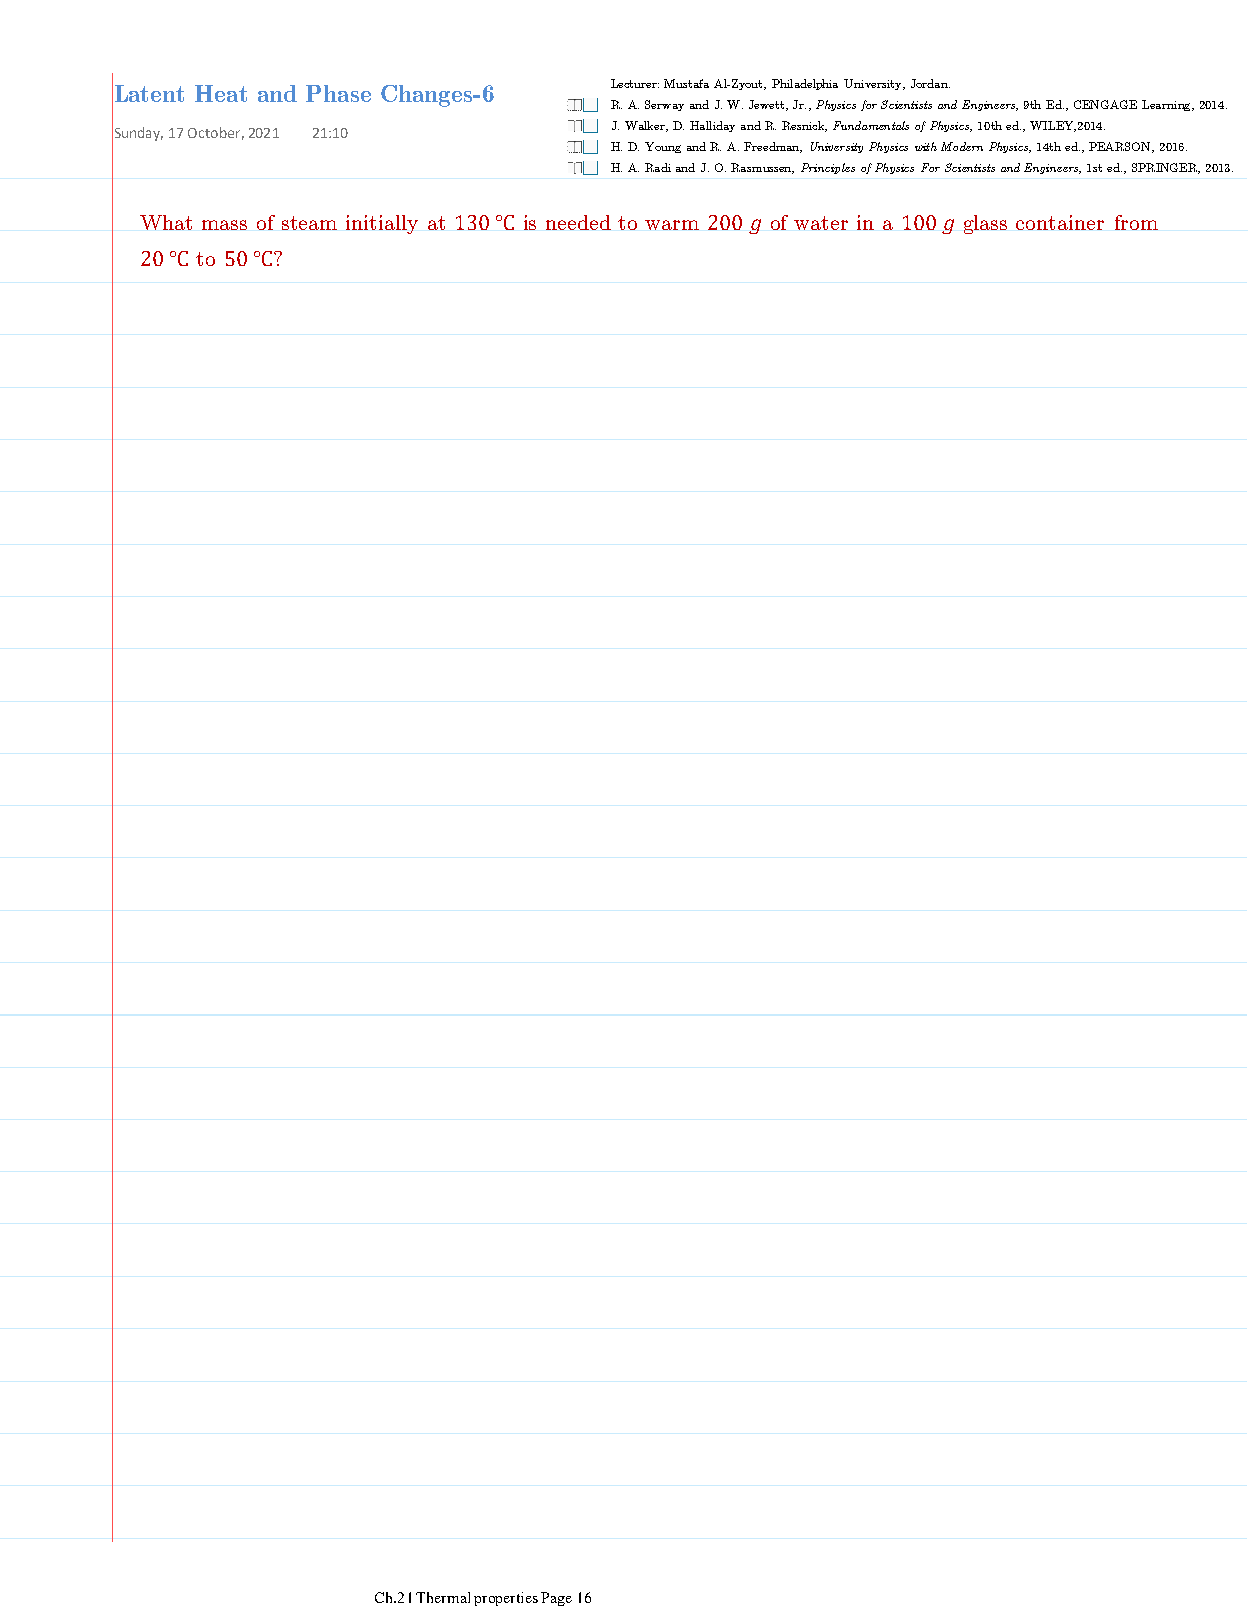  Describe the element at coordinates (556, 1599) in the page. I see `Page` at that location.
